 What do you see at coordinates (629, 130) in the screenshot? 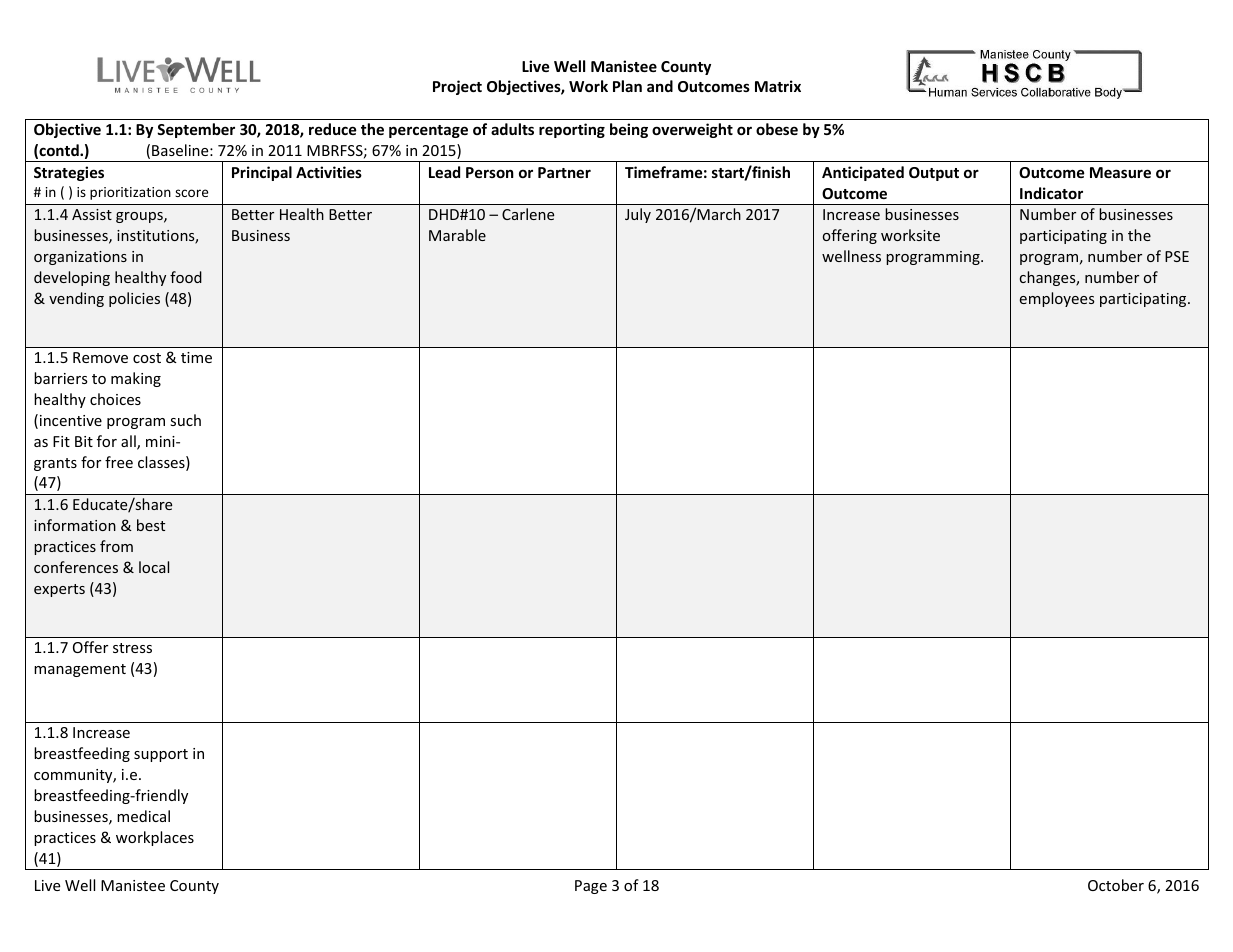
I see `being` at bounding box center [629, 130].
